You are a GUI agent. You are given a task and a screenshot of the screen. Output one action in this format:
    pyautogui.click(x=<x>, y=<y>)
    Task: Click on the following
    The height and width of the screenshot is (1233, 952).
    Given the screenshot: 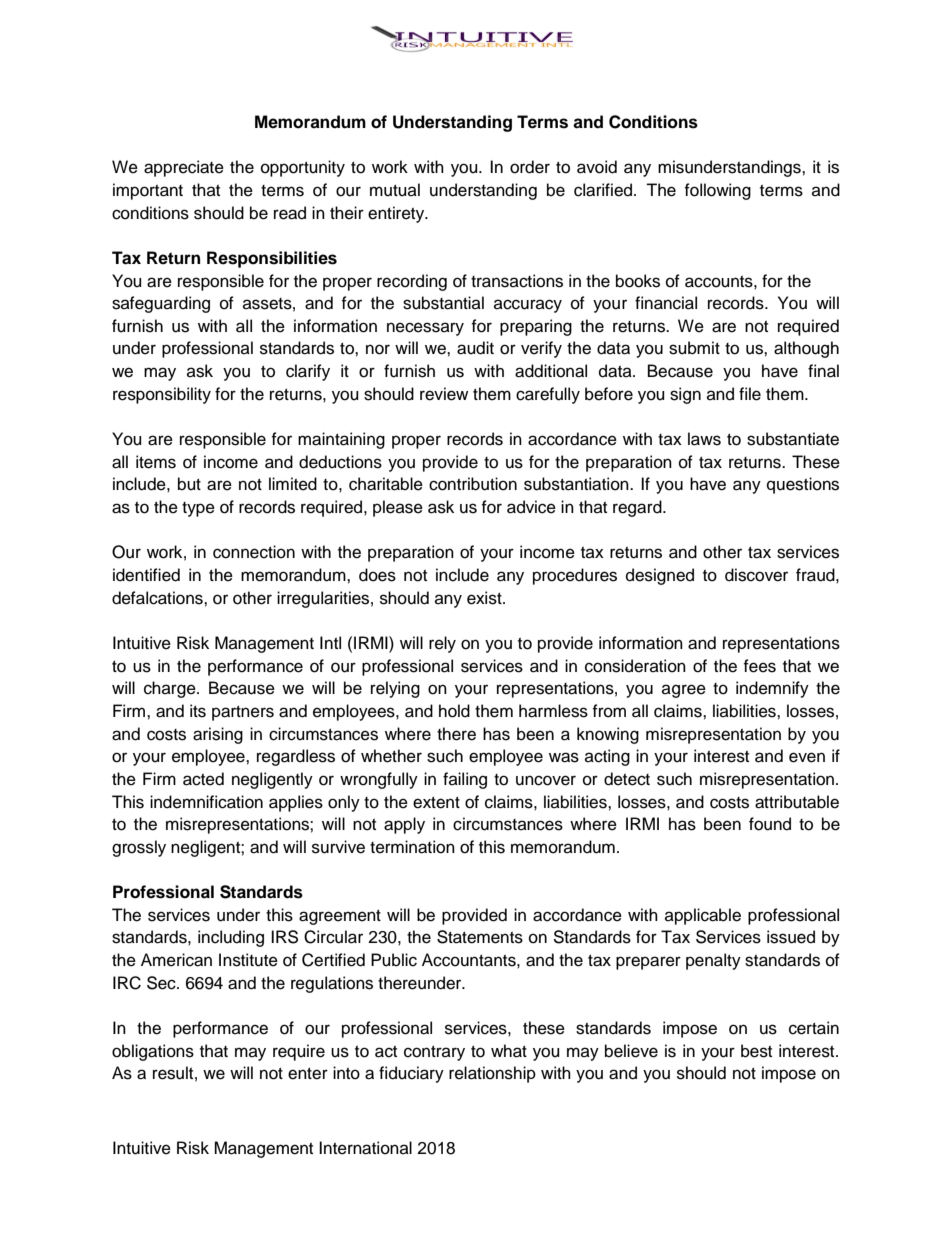 What is the action you would take?
    pyautogui.click(x=717, y=191)
